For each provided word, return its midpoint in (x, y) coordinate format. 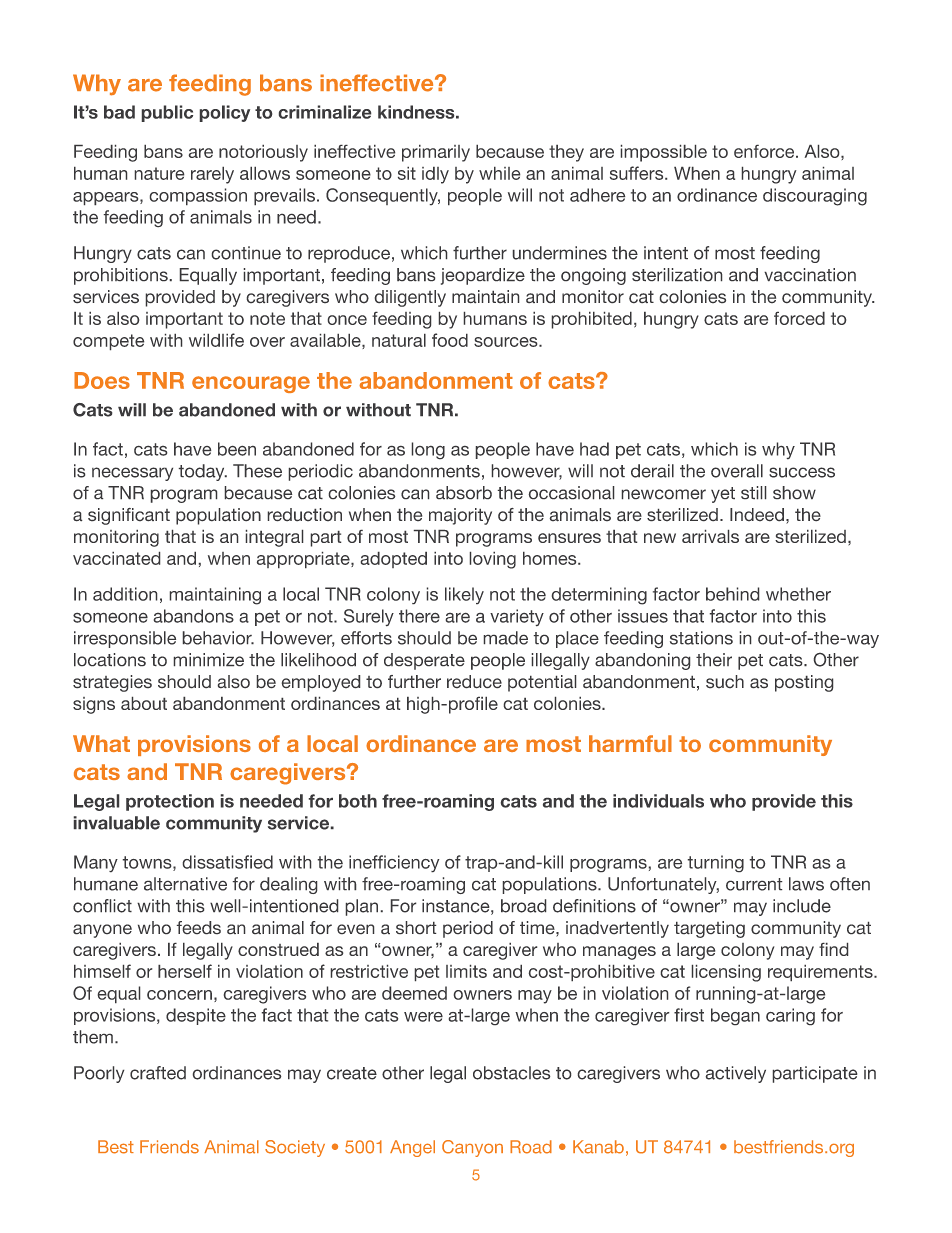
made (506, 638)
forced (799, 318)
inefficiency (394, 863)
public (167, 113)
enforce (765, 151)
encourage (251, 384)
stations (701, 638)
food (450, 340)
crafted (158, 1073)
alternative (185, 884)
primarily (436, 153)
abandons (194, 616)
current (754, 884)
